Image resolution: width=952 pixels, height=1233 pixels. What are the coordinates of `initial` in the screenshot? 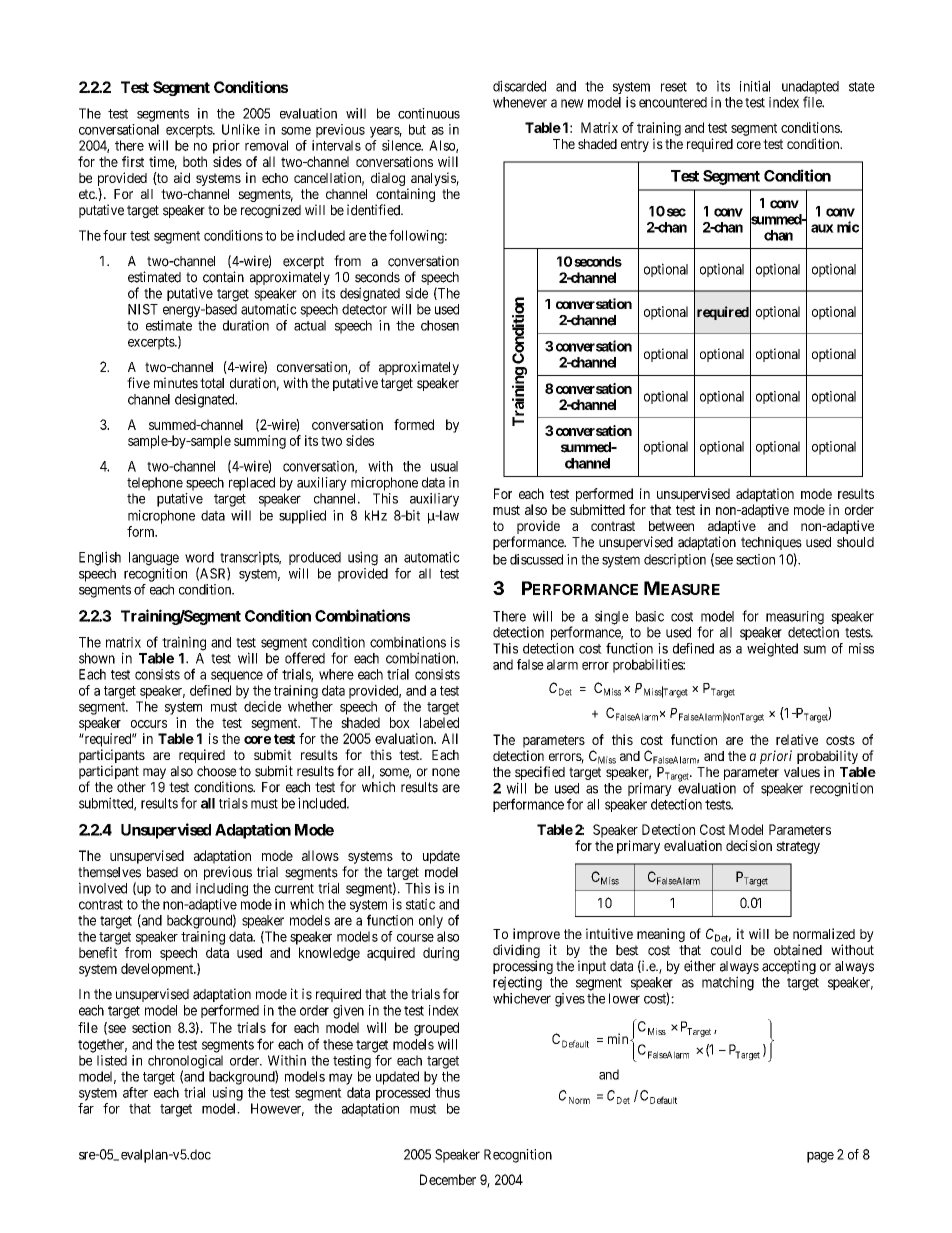 It's located at (755, 86).
